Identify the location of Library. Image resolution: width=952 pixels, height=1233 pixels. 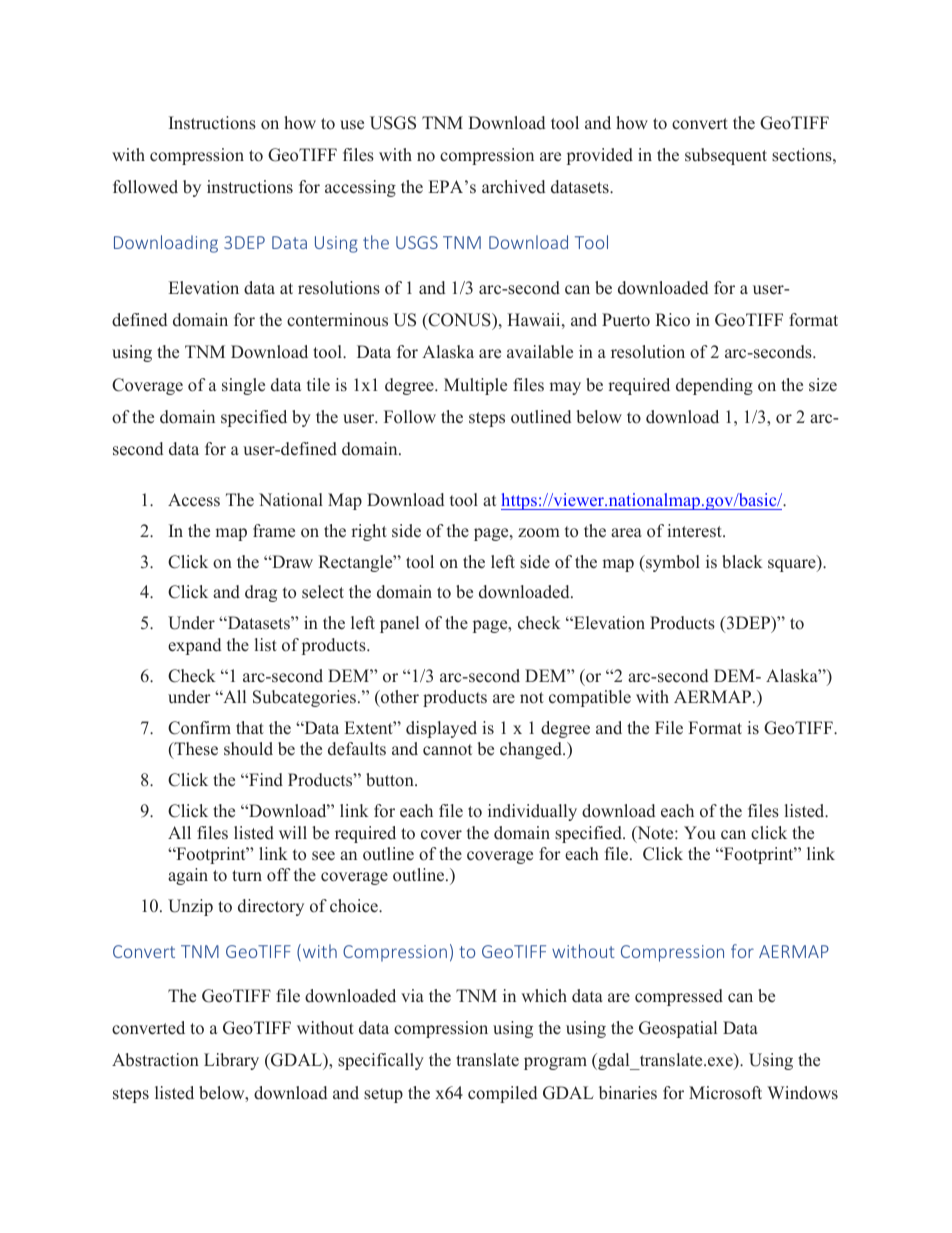
(231, 1061).
